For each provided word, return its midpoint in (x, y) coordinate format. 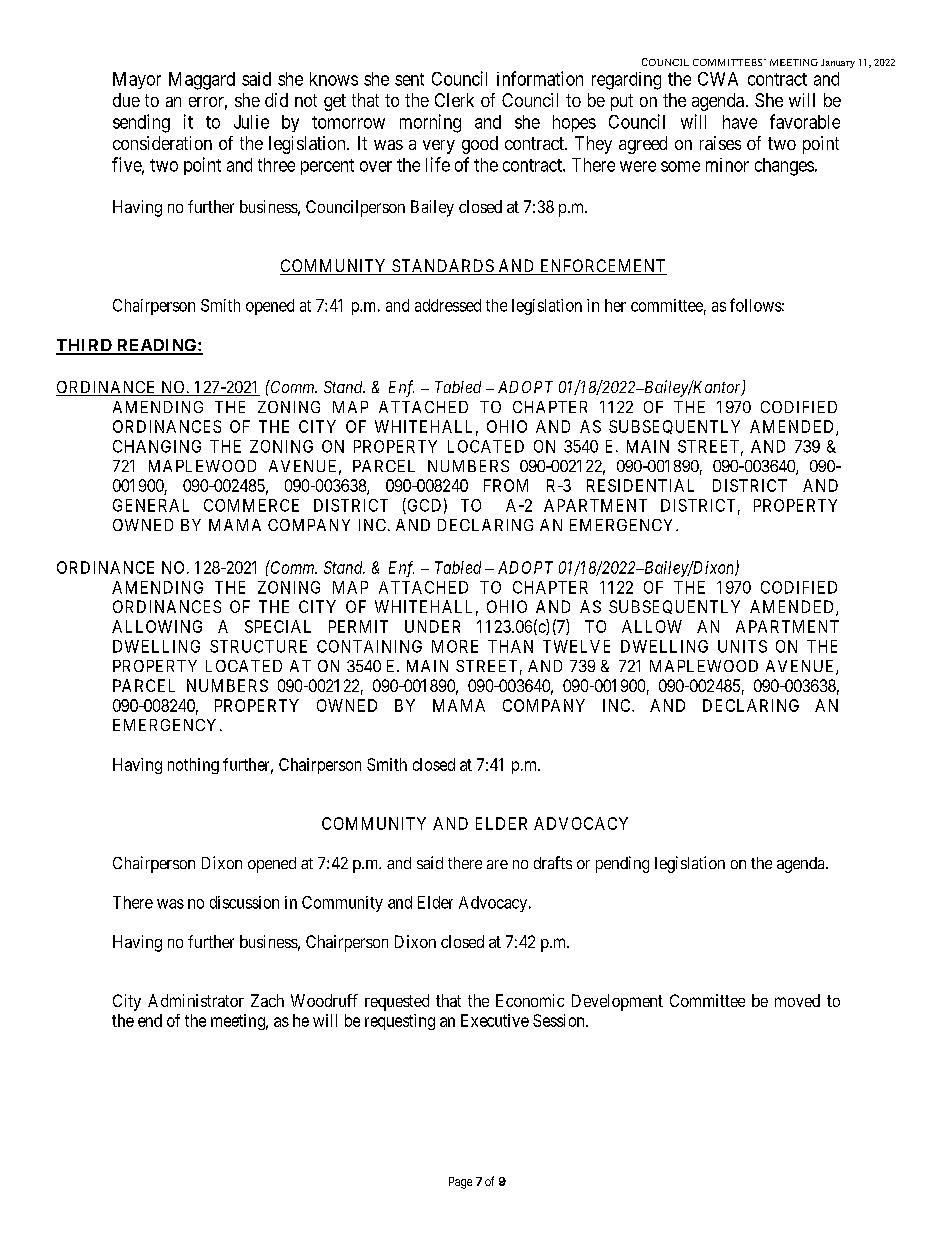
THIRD (85, 346)
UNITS (742, 646)
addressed (448, 305)
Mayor (137, 80)
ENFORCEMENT (602, 267)
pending (622, 864)
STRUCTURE (258, 646)
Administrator (196, 1000)
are (497, 864)
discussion (244, 902)
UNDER (432, 626)
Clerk (454, 100)
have (740, 122)
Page (460, 1183)
